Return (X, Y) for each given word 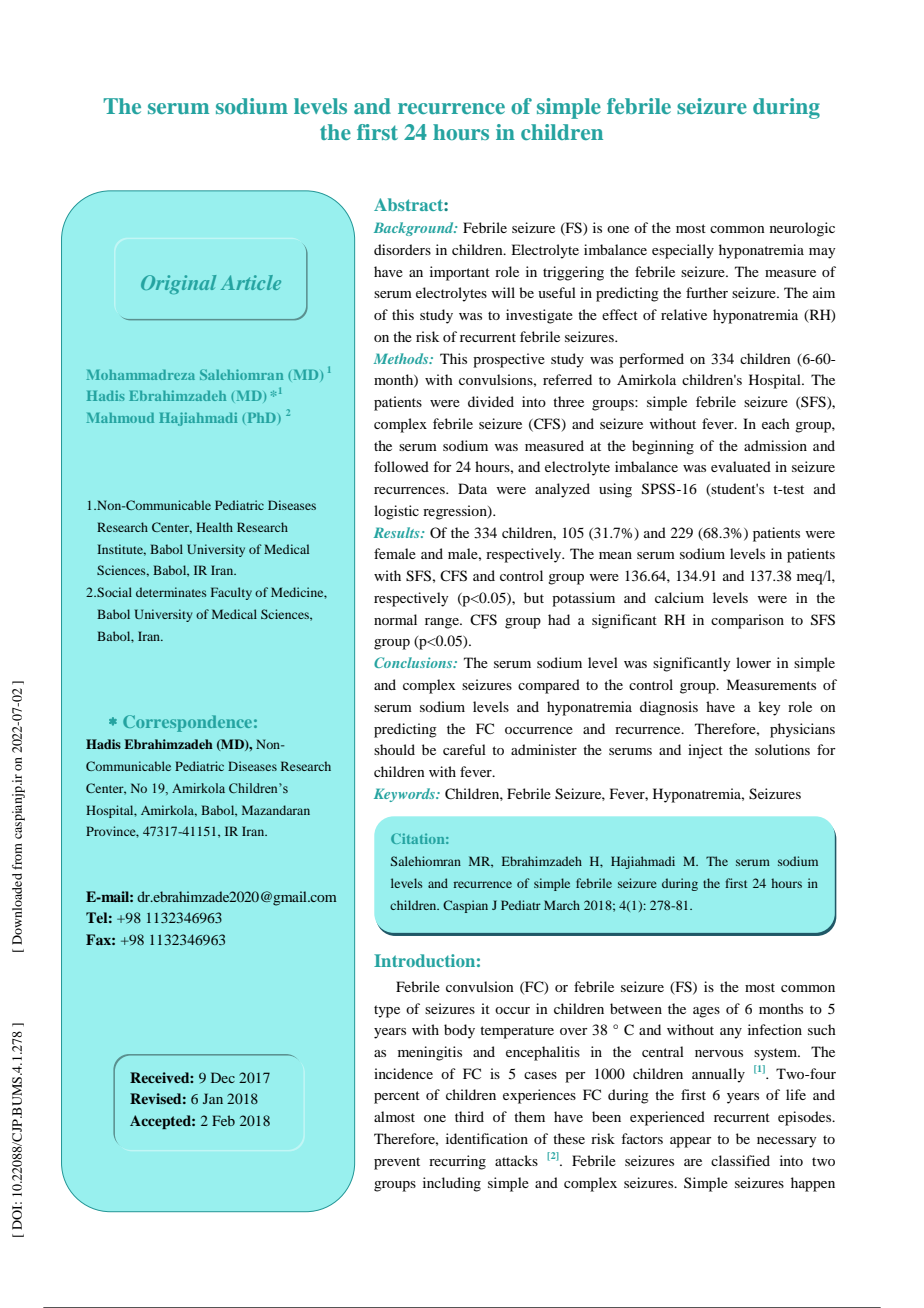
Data (472, 488)
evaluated (741, 466)
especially (683, 251)
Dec (223, 1077)
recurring (457, 1162)
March (562, 905)
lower (753, 662)
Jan (213, 1098)
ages (706, 1012)
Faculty (231, 593)
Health (214, 527)
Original (178, 284)
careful (464, 749)
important (460, 273)
